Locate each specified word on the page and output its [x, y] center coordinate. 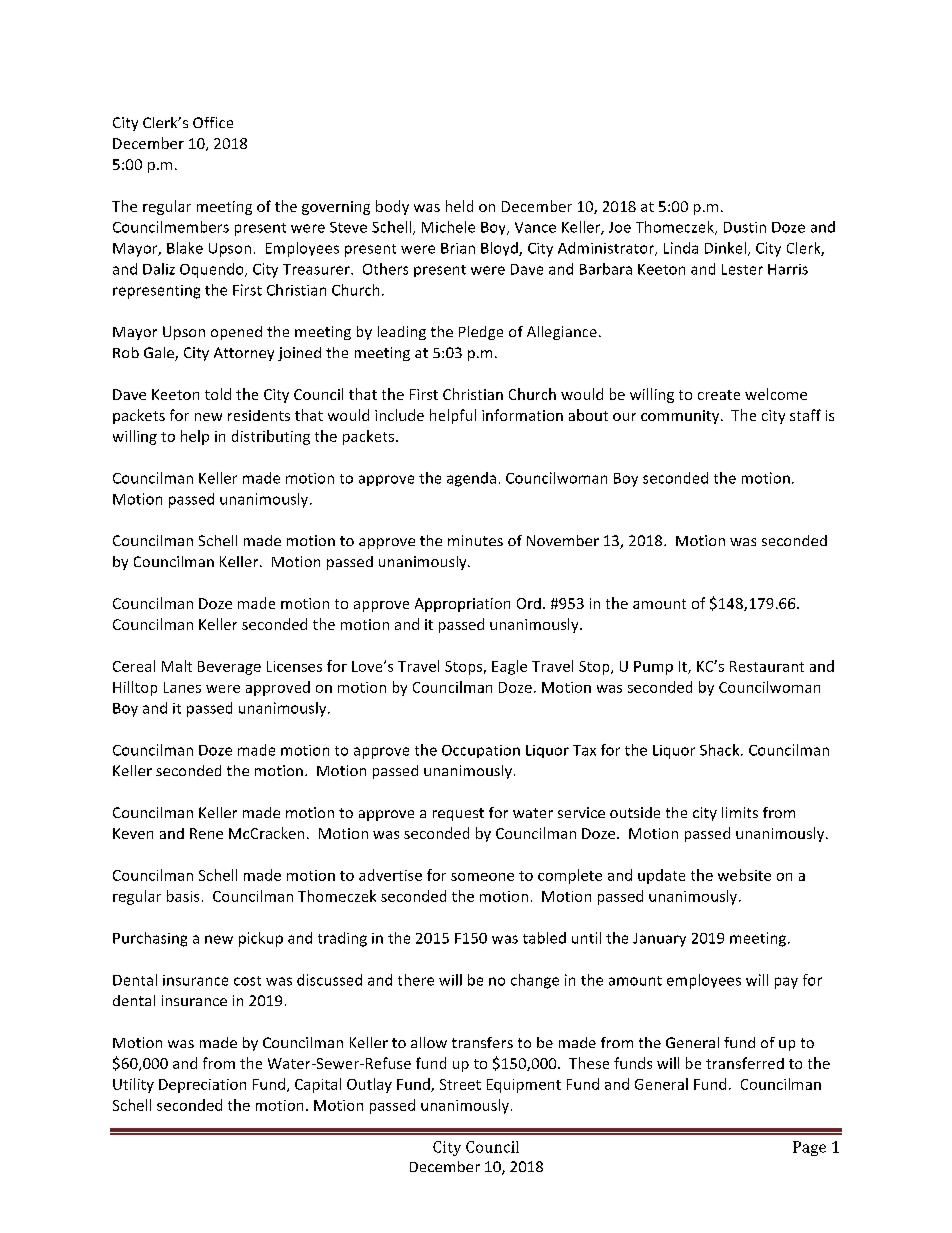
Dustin [745, 227]
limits [740, 812]
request [458, 814]
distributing [271, 437]
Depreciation [202, 1086]
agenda [471, 479]
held [459, 206]
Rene [206, 833]
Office [213, 122]
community [681, 417]
